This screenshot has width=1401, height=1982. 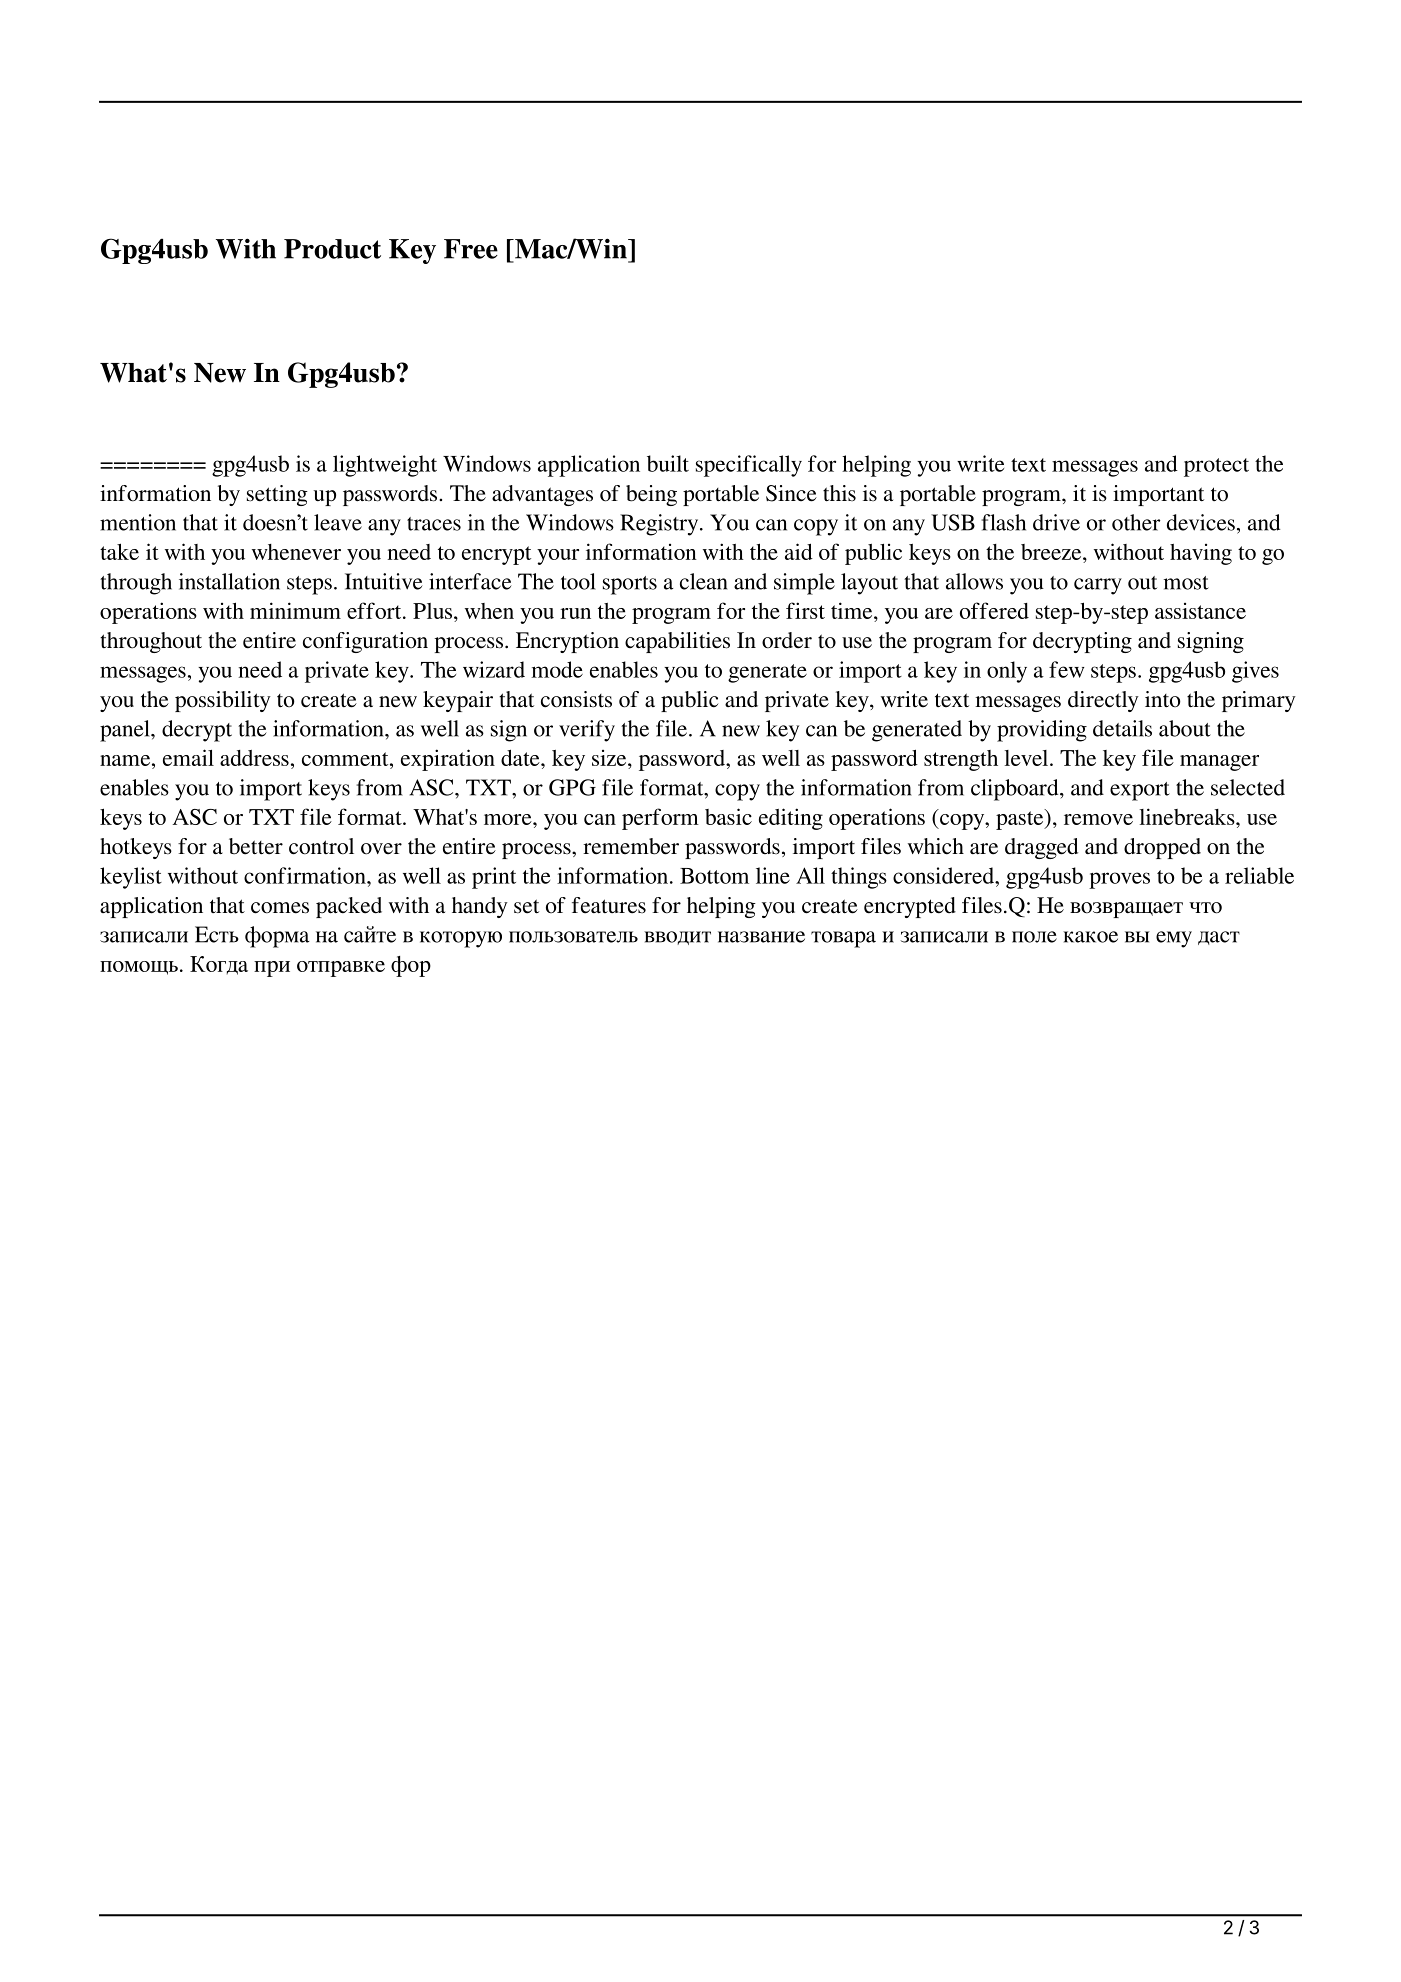 What do you see at coordinates (306, 875) in the screenshot?
I see `confirmation` at bounding box center [306, 875].
